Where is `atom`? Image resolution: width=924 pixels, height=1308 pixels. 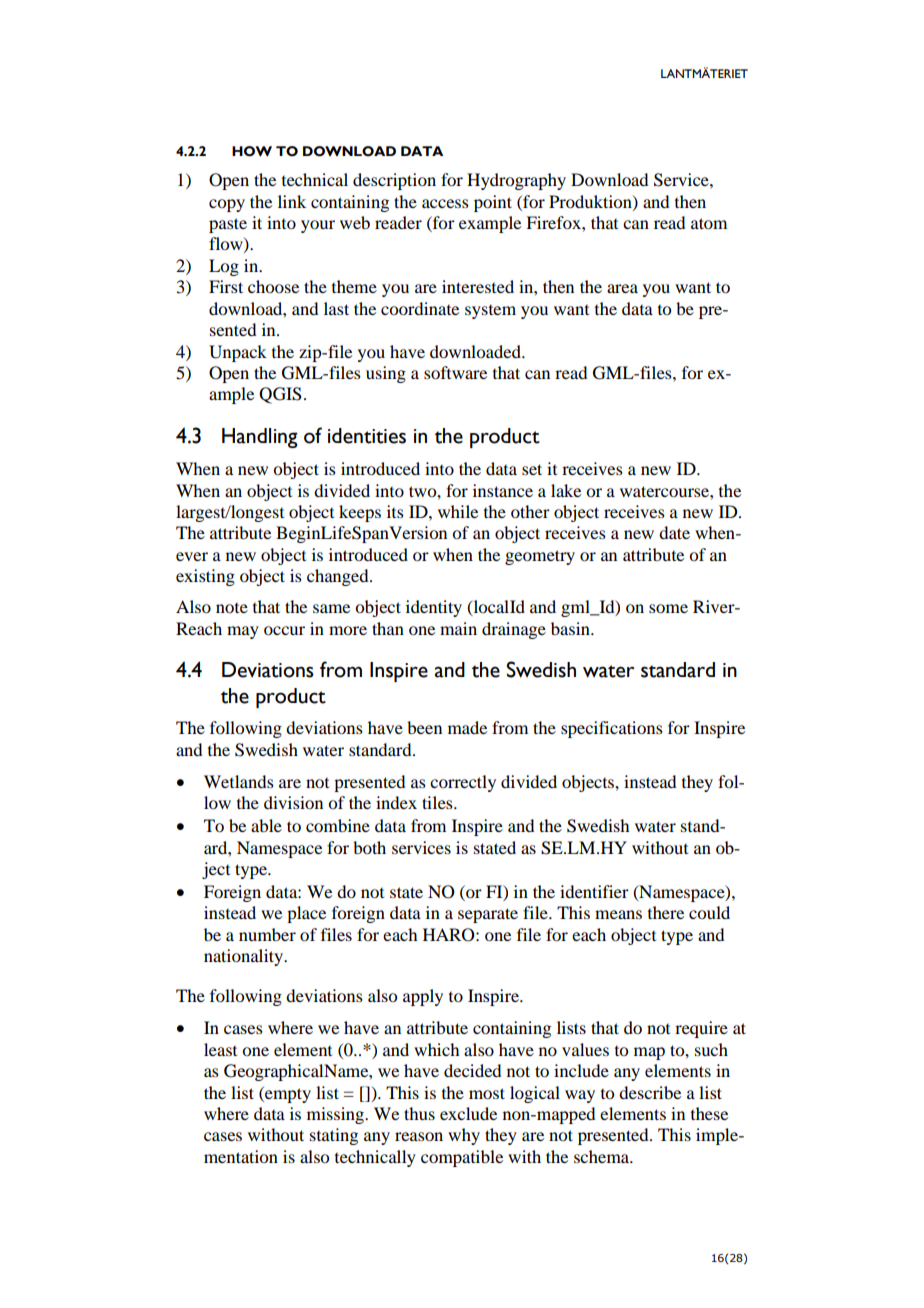 atom is located at coordinates (709, 223).
